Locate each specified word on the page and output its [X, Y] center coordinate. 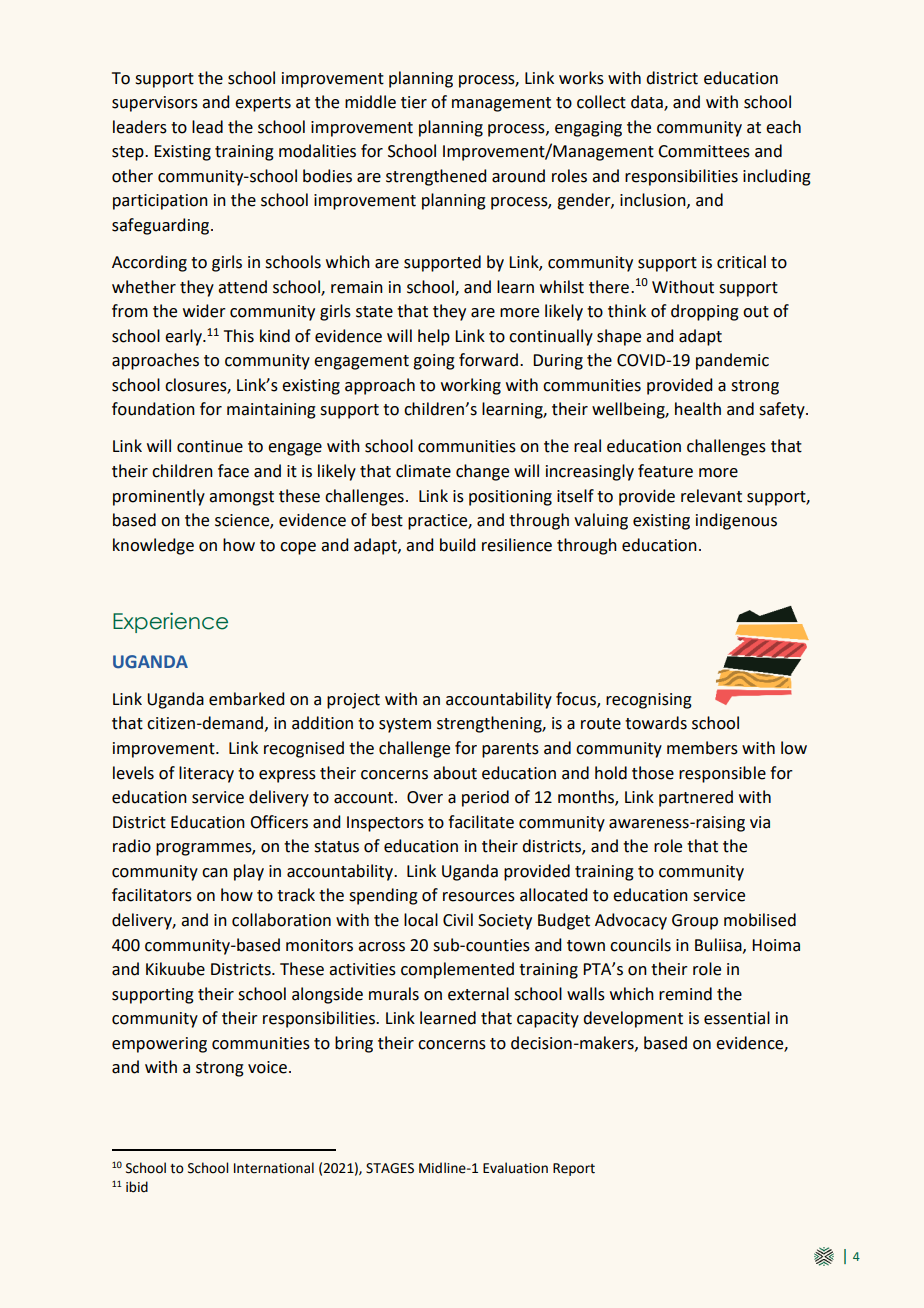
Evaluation [515, 1168]
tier [414, 102]
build [457, 545]
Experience [170, 622]
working [471, 386]
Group [695, 922]
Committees [704, 151]
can [215, 873]
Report [574, 1169]
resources [479, 897]
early [184, 337]
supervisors [155, 104]
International [274, 1168]
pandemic [732, 361]
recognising [649, 701]
